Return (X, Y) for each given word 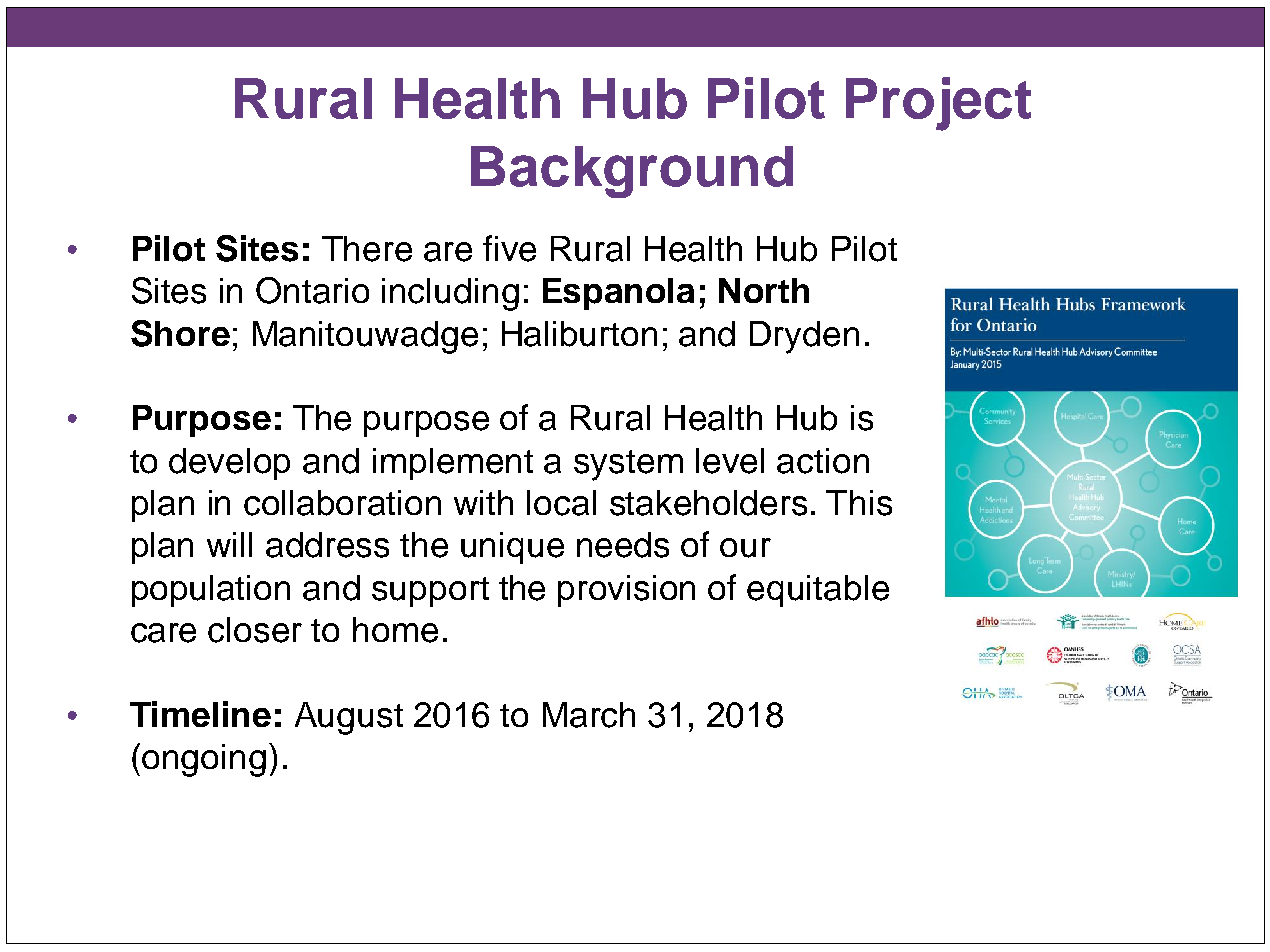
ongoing (204, 760)
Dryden (804, 337)
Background (632, 172)
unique (512, 548)
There (367, 249)
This (859, 503)
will (229, 544)
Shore (180, 333)
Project (938, 104)
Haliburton (579, 334)
